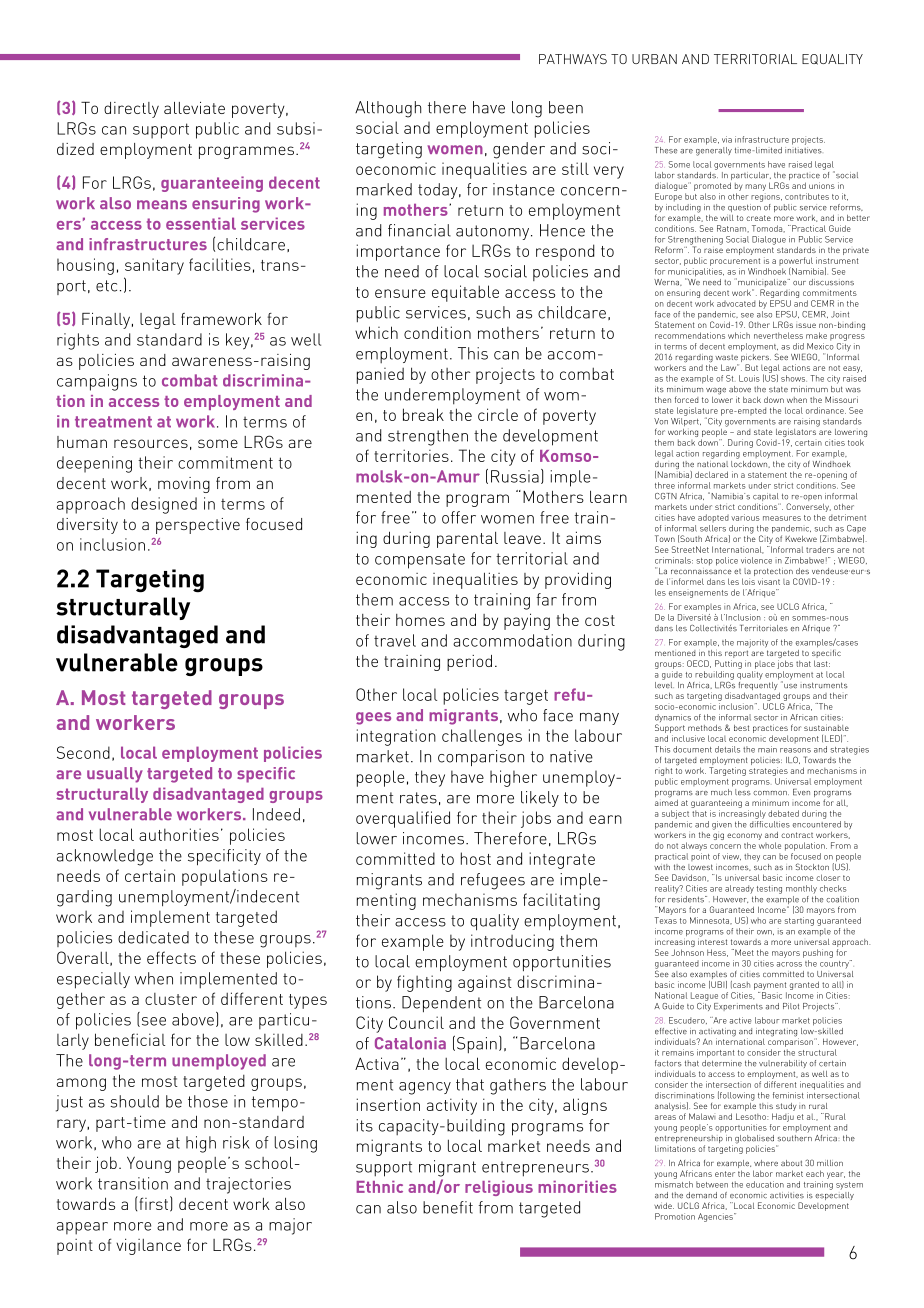 Image resolution: width=924 pixels, height=1308 pixels. Describe the element at coordinates (765, 665) in the page. I see `place` at that location.
